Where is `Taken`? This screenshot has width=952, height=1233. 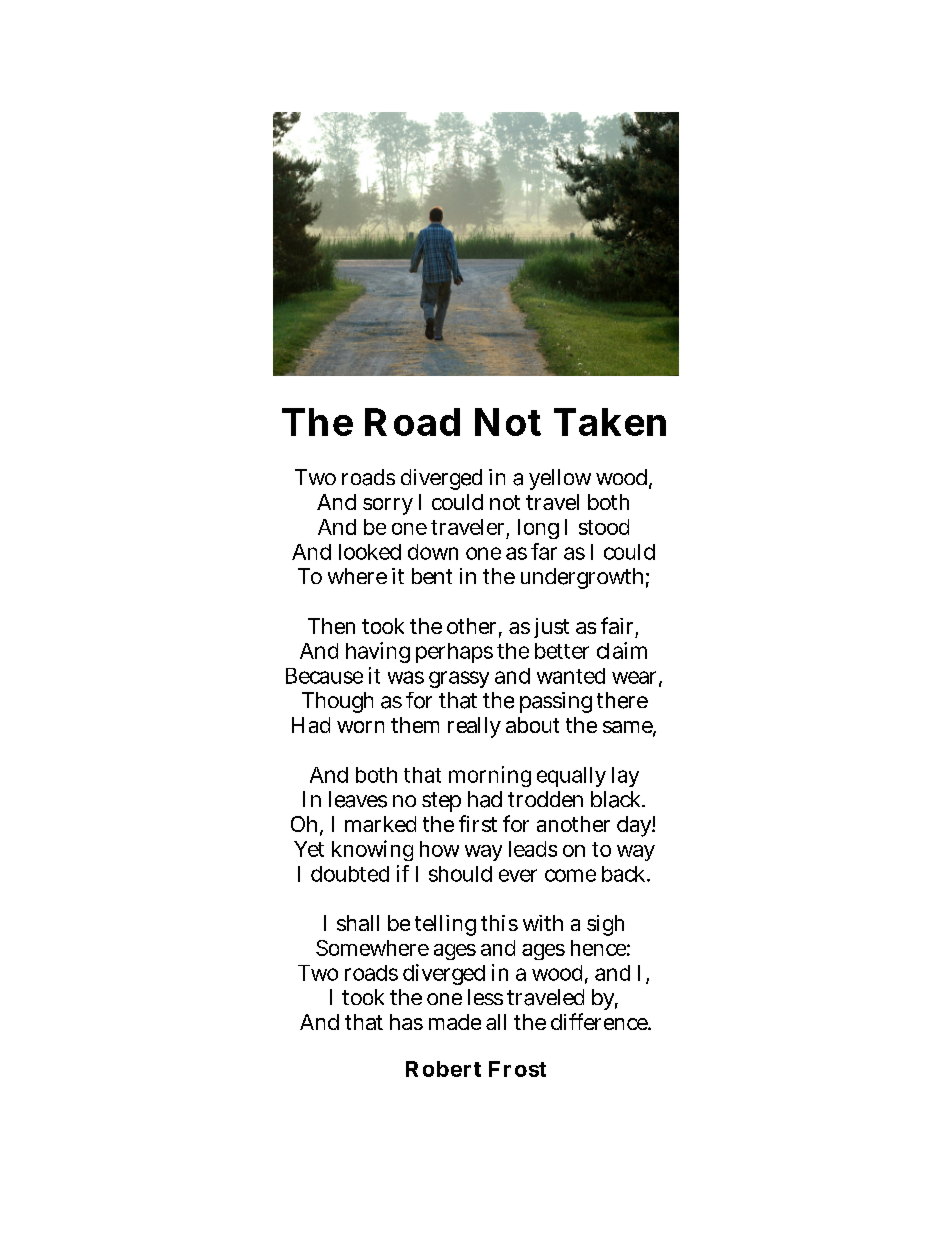 Taken is located at coordinates (610, 422).
